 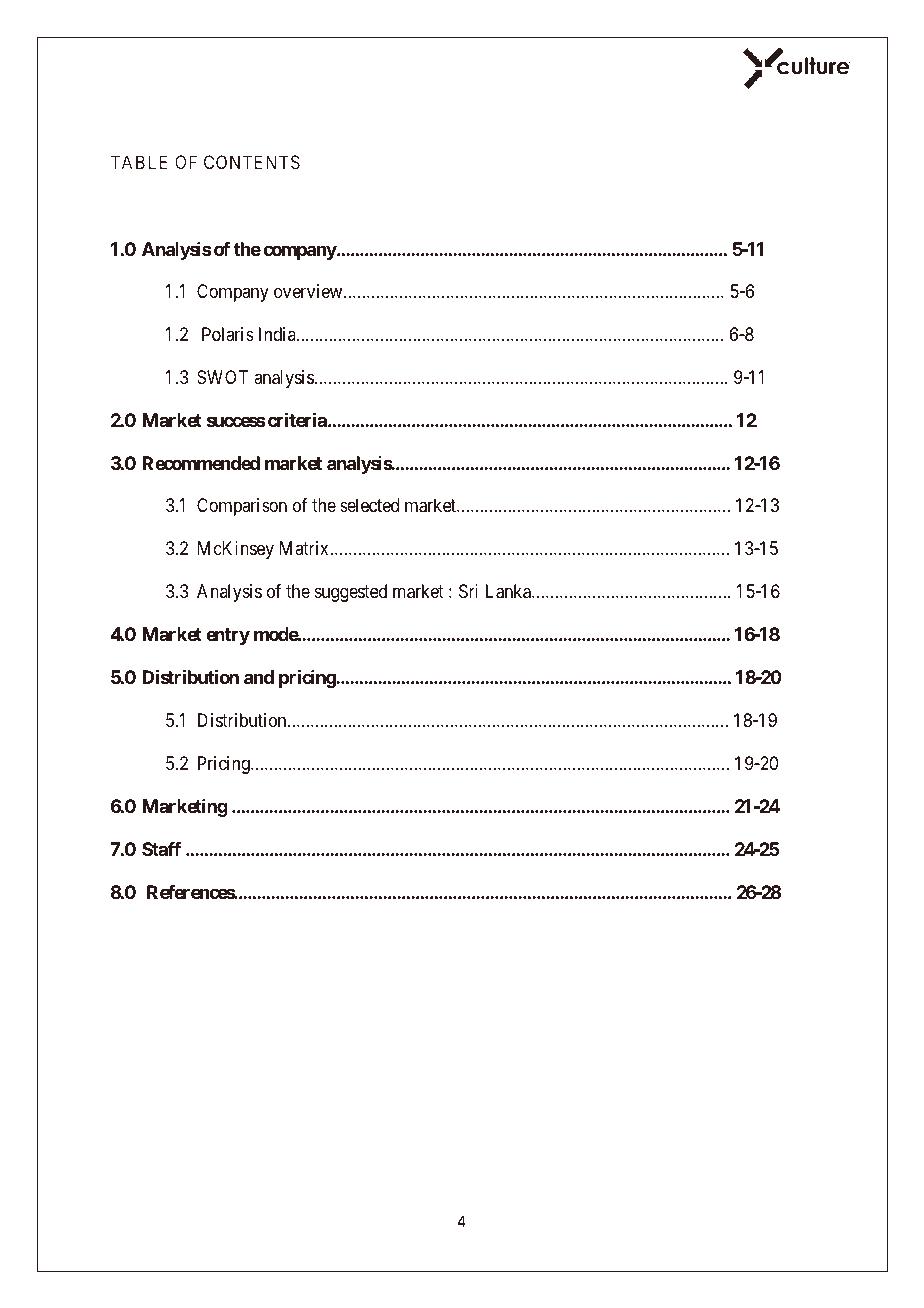 What do you see at coordinates (201, 463) in the image?
I see `Recommended` at bounding box center [201, 463].
